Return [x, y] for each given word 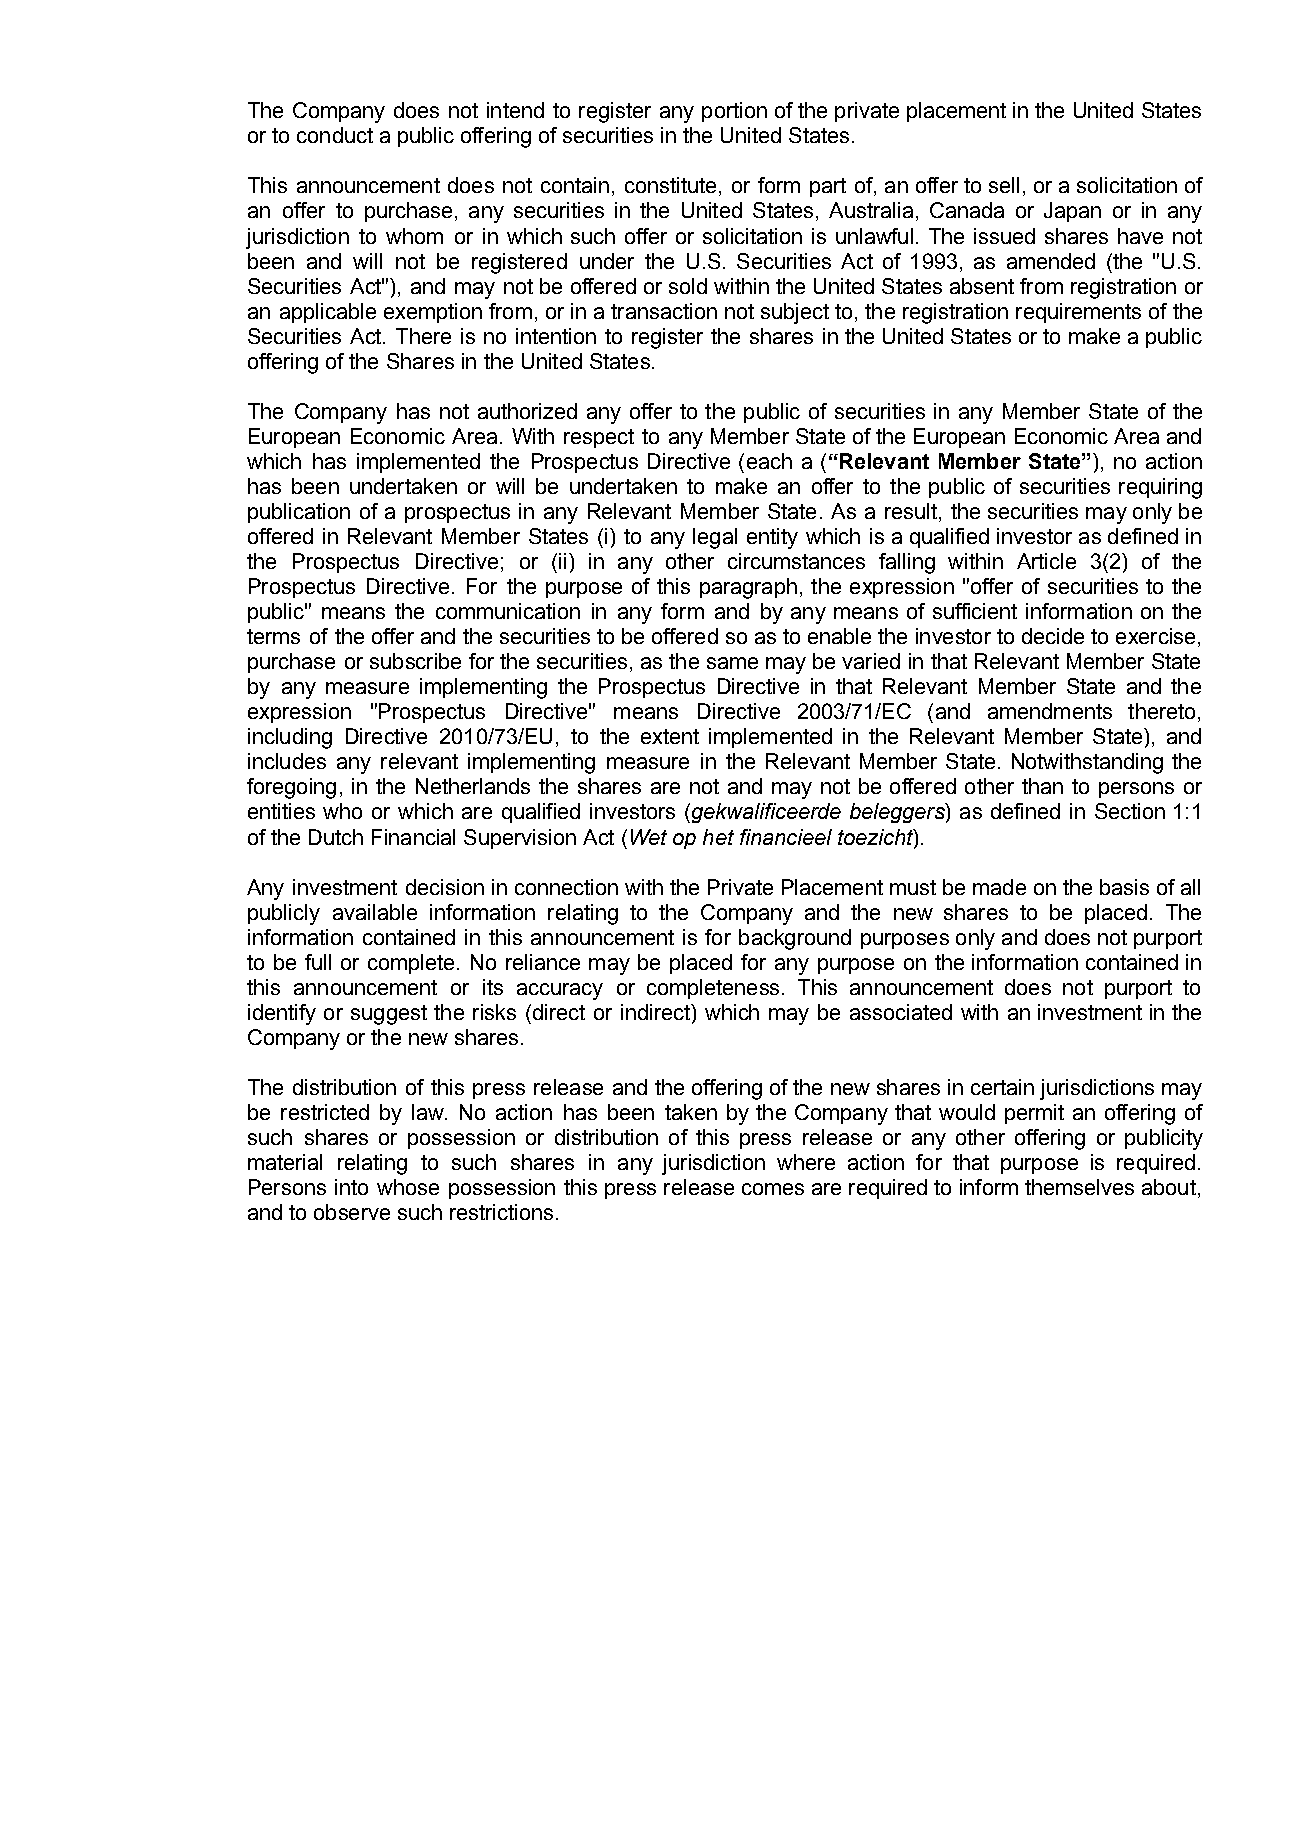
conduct [335, 135]
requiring [1160, 488]
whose [408, 1187]
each [769, 461]
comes [773, 1189]
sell [1004, 185]
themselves [1079, 1187]
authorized [527, 411]
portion [734, 112]
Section [1130, 811]
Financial [413, 837]
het [718, 837]
